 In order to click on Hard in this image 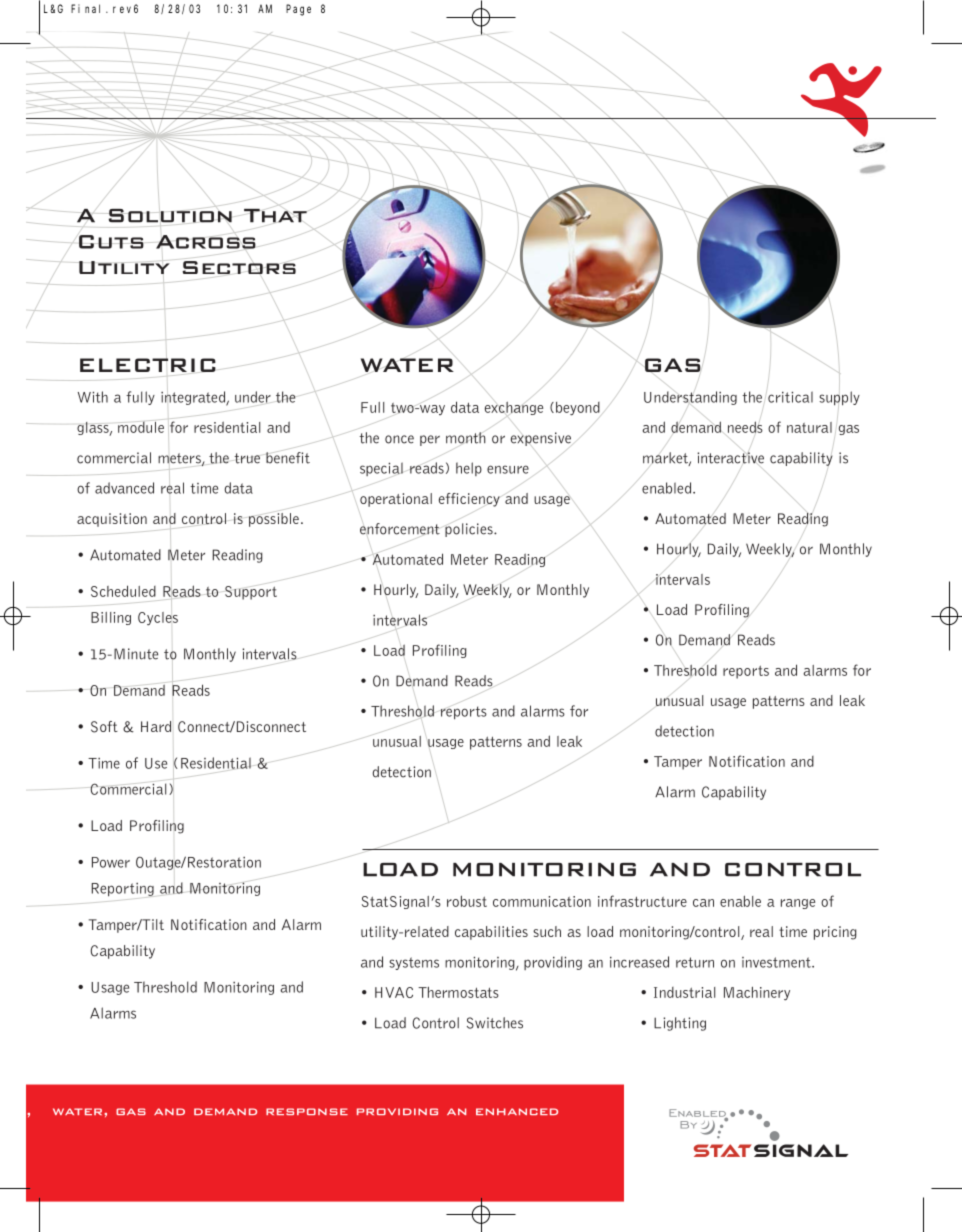, I will do `click(156, 726)`.
